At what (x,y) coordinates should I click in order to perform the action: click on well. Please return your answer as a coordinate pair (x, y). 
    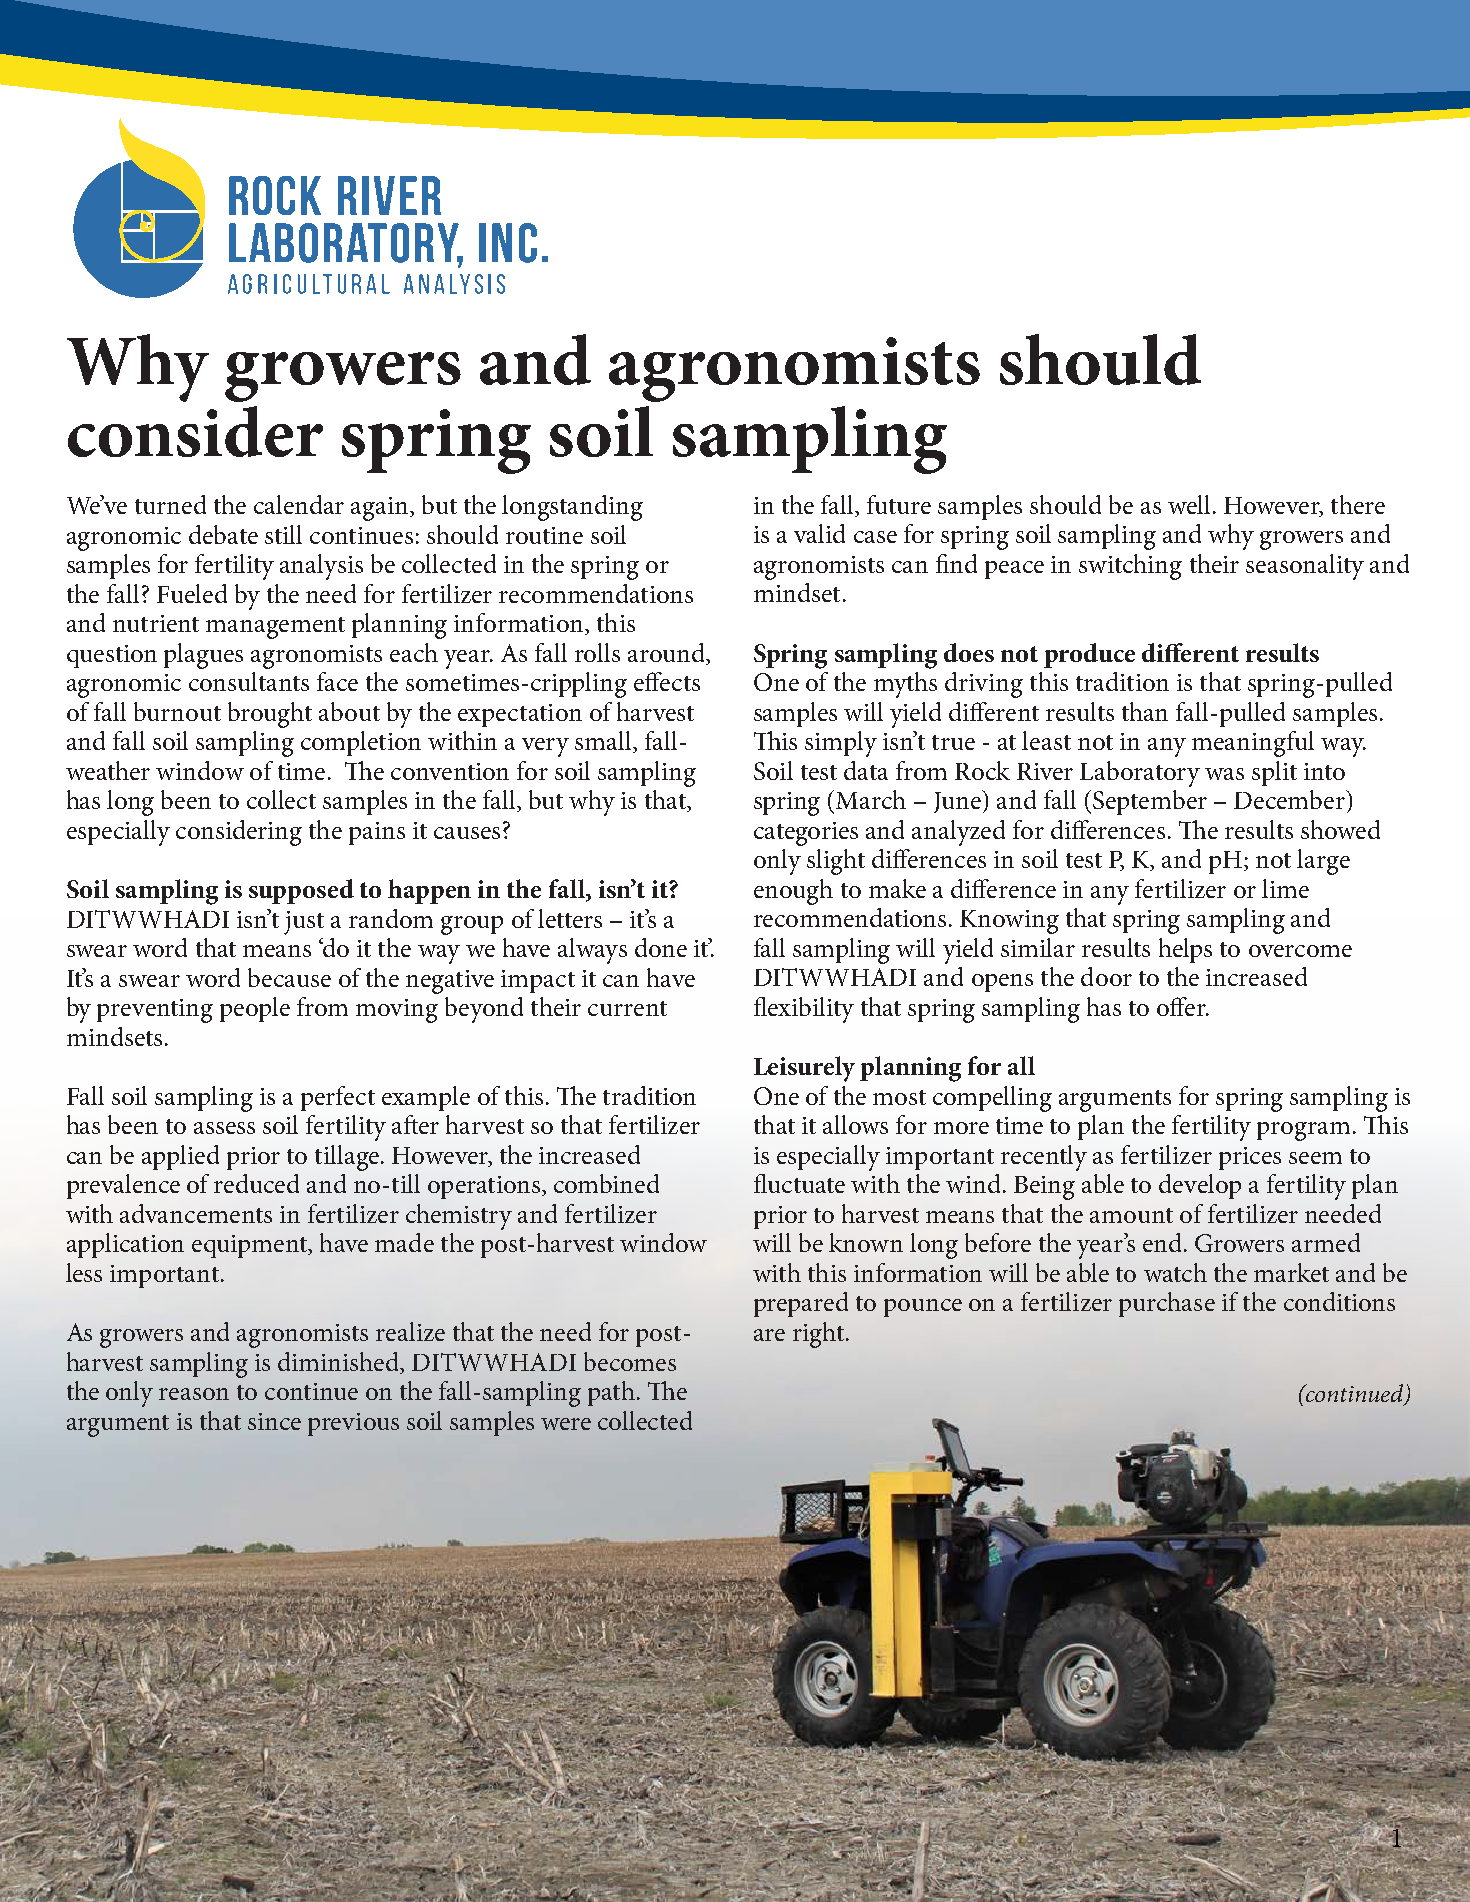
    Looking at the image, I should click on (1189, 504).
